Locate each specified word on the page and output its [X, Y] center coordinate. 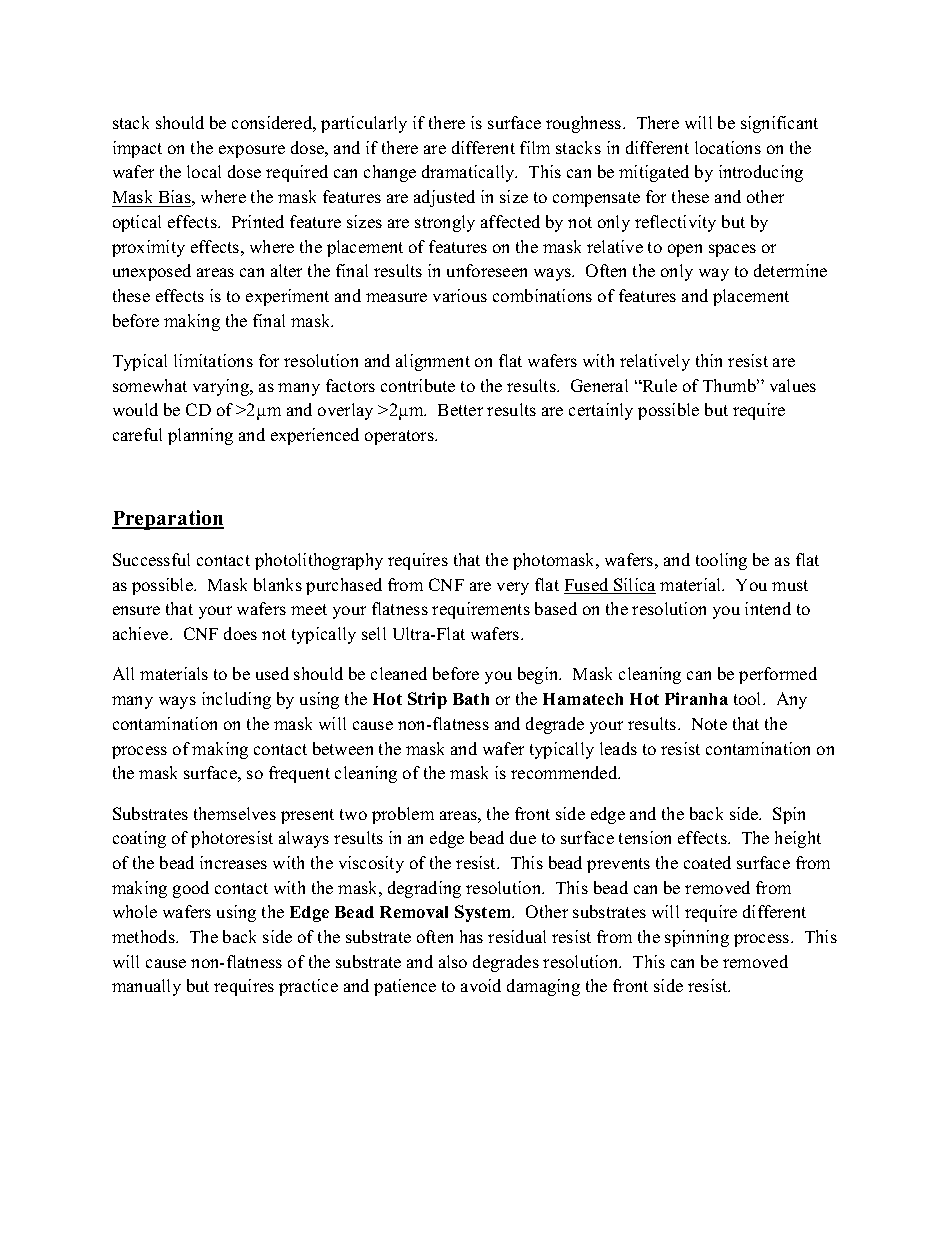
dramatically [469, 173]
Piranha [696, 698]
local [204, 171]
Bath [471, 699]
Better [460, 410]
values [793, 385]
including [236, 700]
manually [146, 987]
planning [200, 436]
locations [728, 147]
